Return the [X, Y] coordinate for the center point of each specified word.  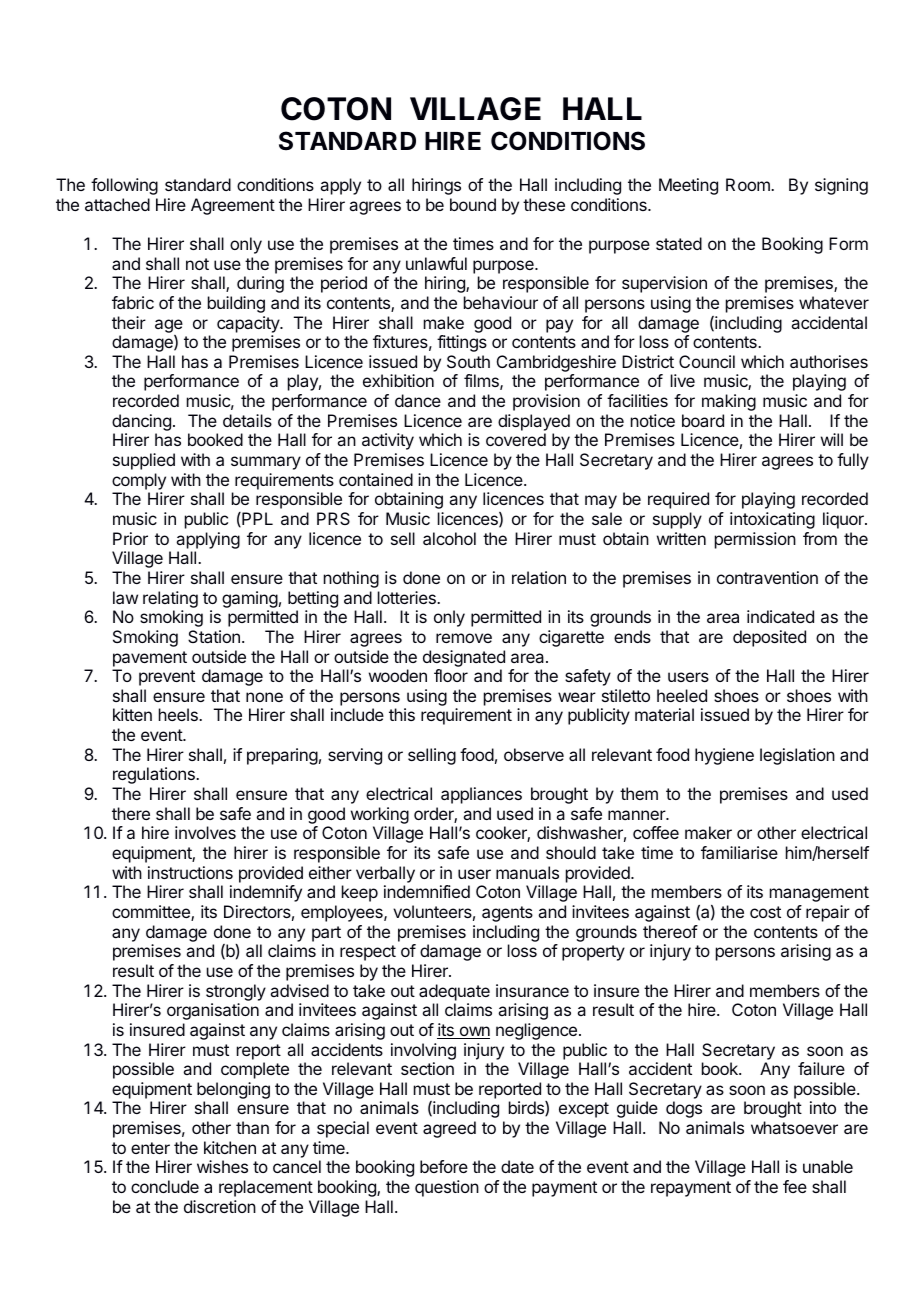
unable [828, 1166]
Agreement [233, 206]
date [517, 1166]
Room [749, 184]
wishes [222, 1166]
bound [473, 204]
